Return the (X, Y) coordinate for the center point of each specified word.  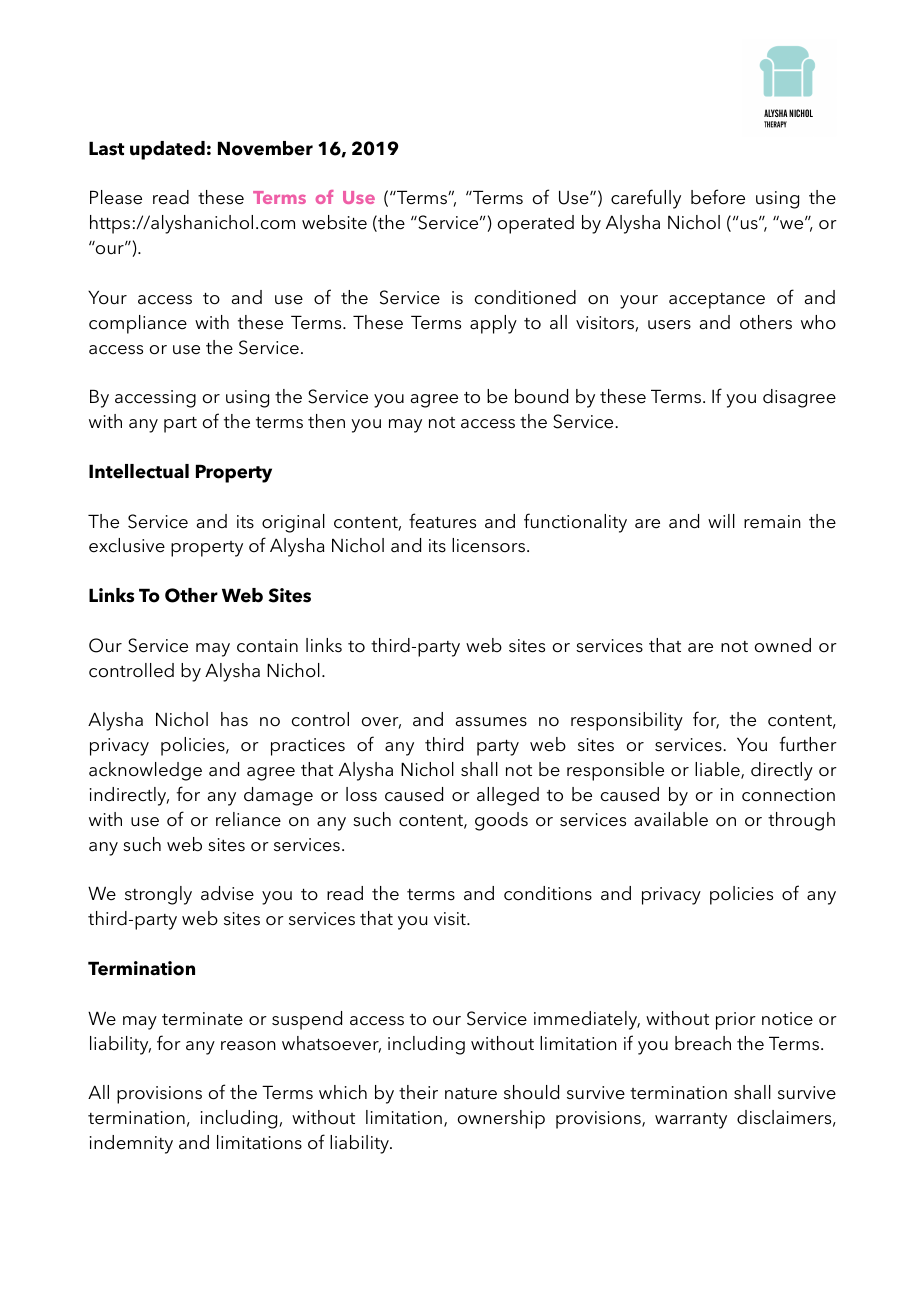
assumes (491, 722)
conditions (548, 893)
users (669, 325)
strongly (158, 895)
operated (536, 224)
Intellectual (139, 471)
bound (541, 396)
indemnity (131, 1144)
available (671, 819)
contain (267, 646)
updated (167, 150)
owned (783, 645)
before (718, 197)
